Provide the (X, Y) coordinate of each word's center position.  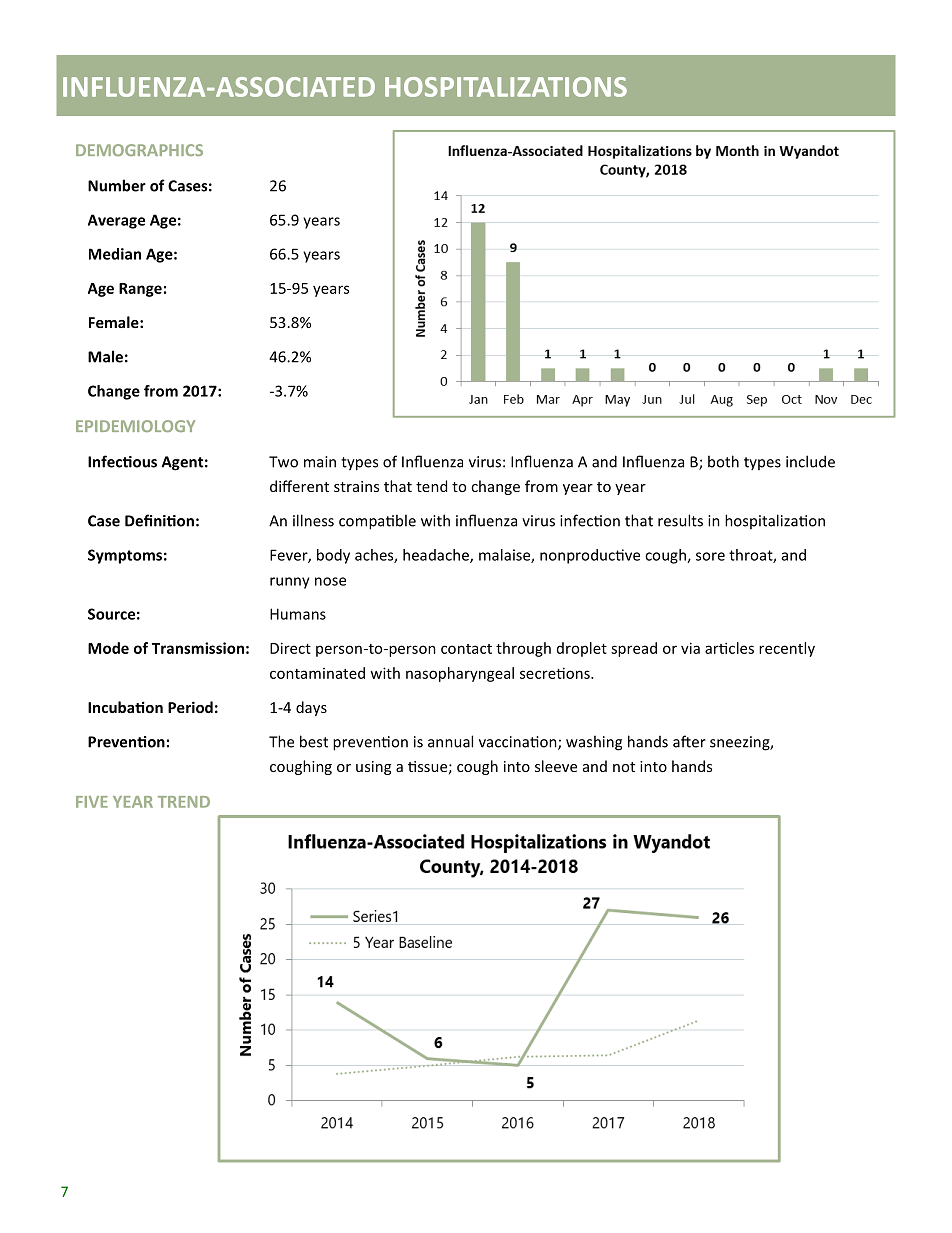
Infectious (122, 461)
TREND (184, 802)
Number (117, 185)
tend (431, 486)
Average (116, 221)
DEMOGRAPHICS (139, 150)
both (723, 461)
